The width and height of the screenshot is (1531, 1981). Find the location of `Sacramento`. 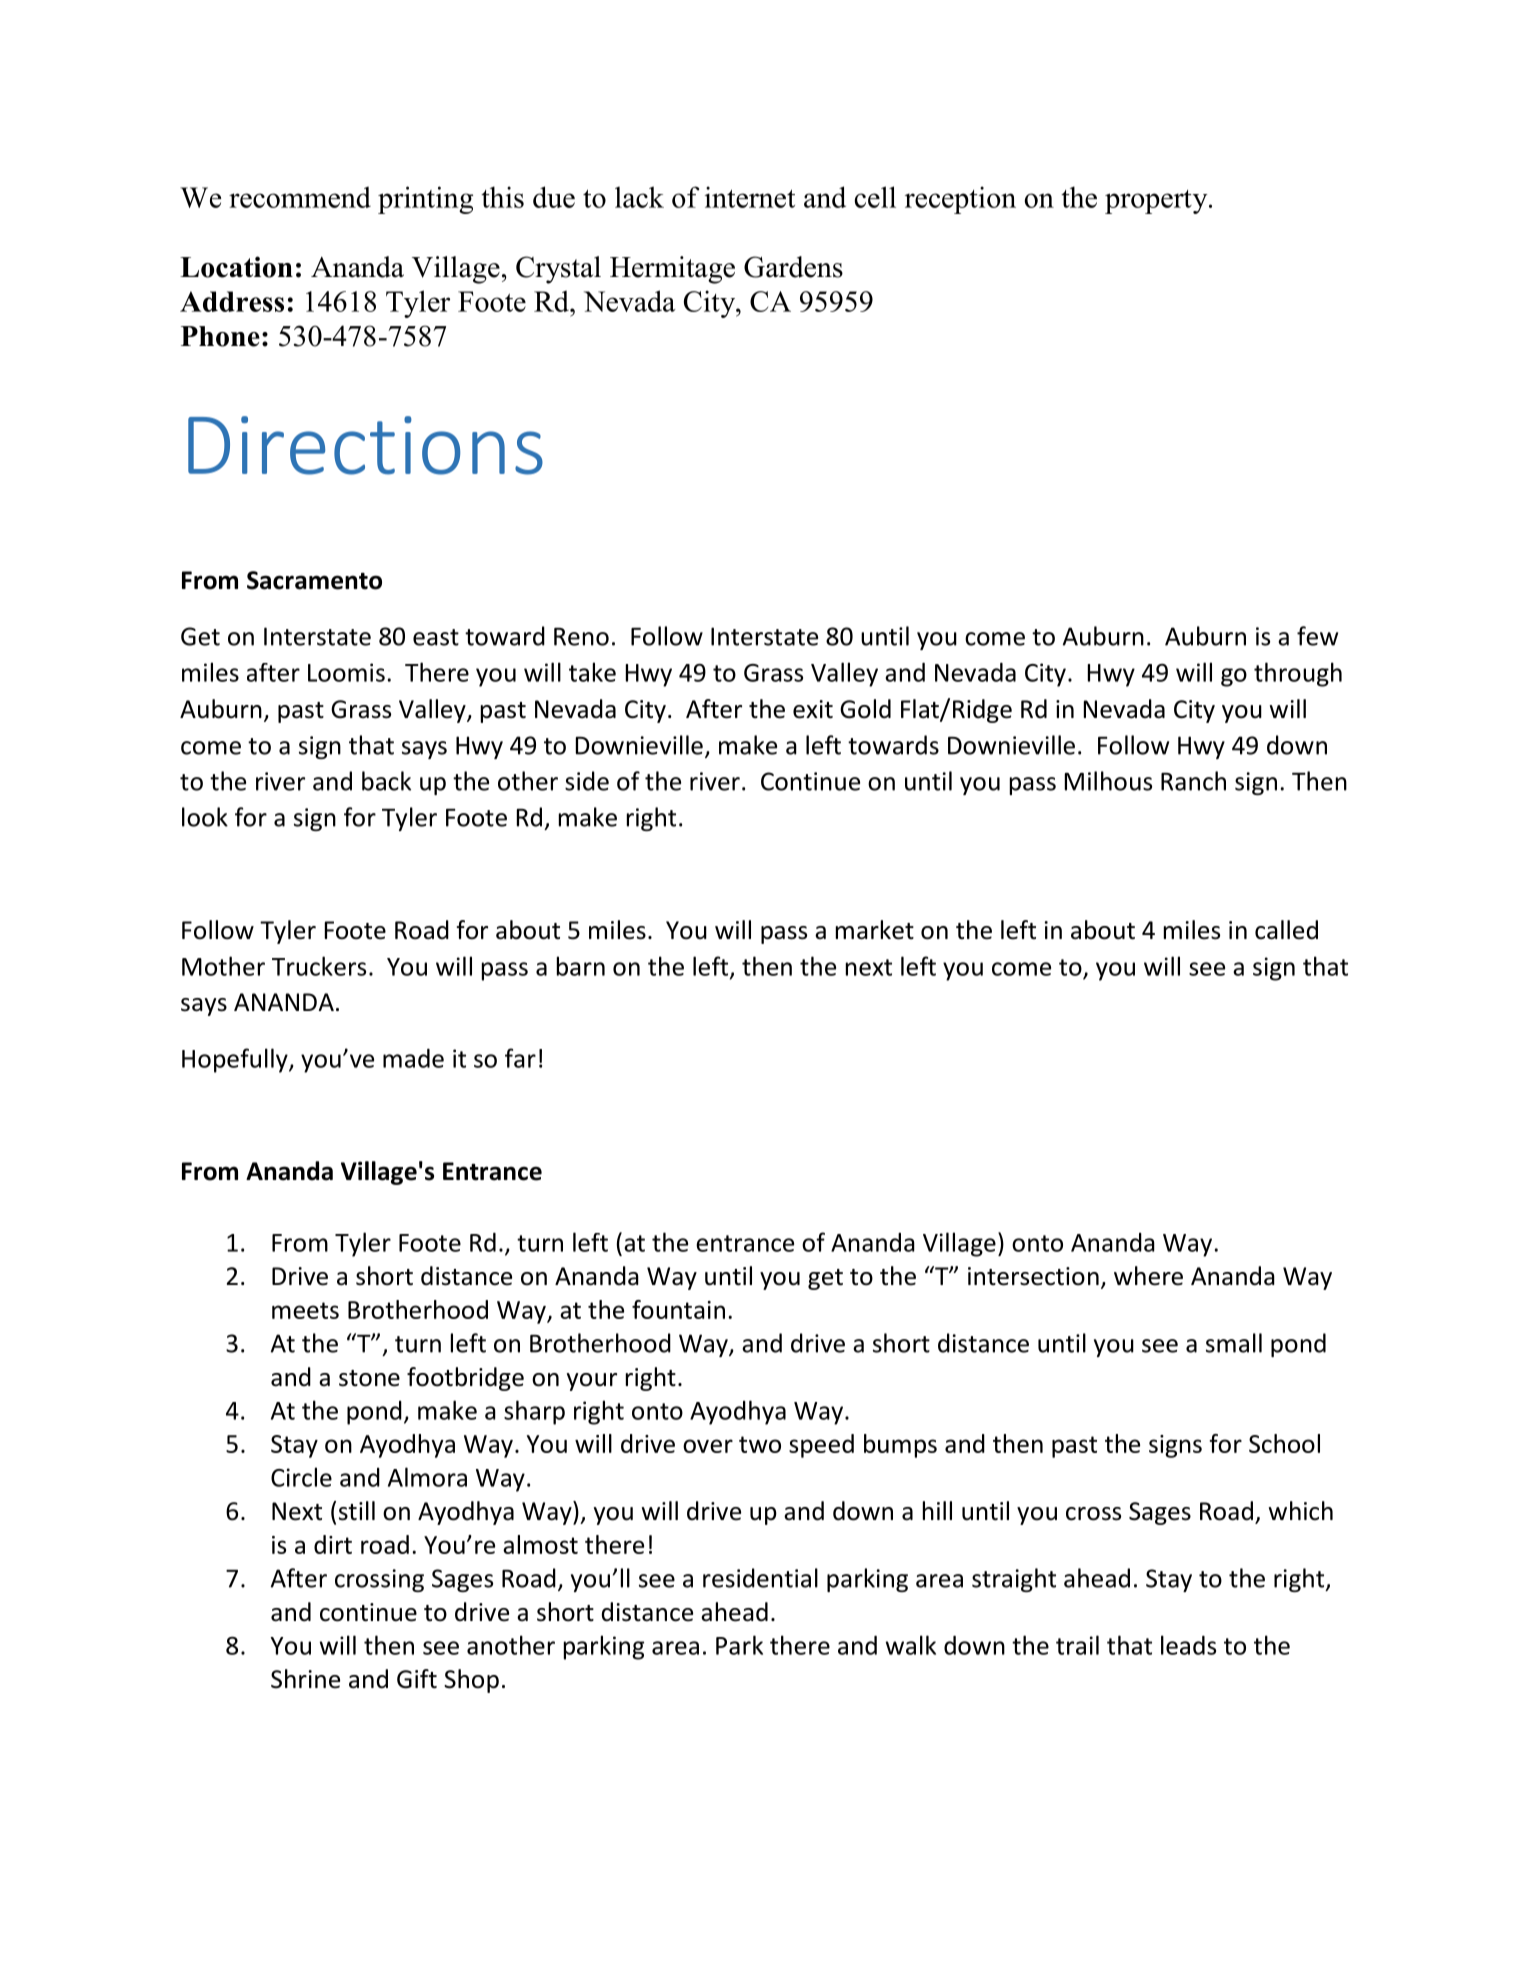

Sacramento is located at coordinates (314, 580).
